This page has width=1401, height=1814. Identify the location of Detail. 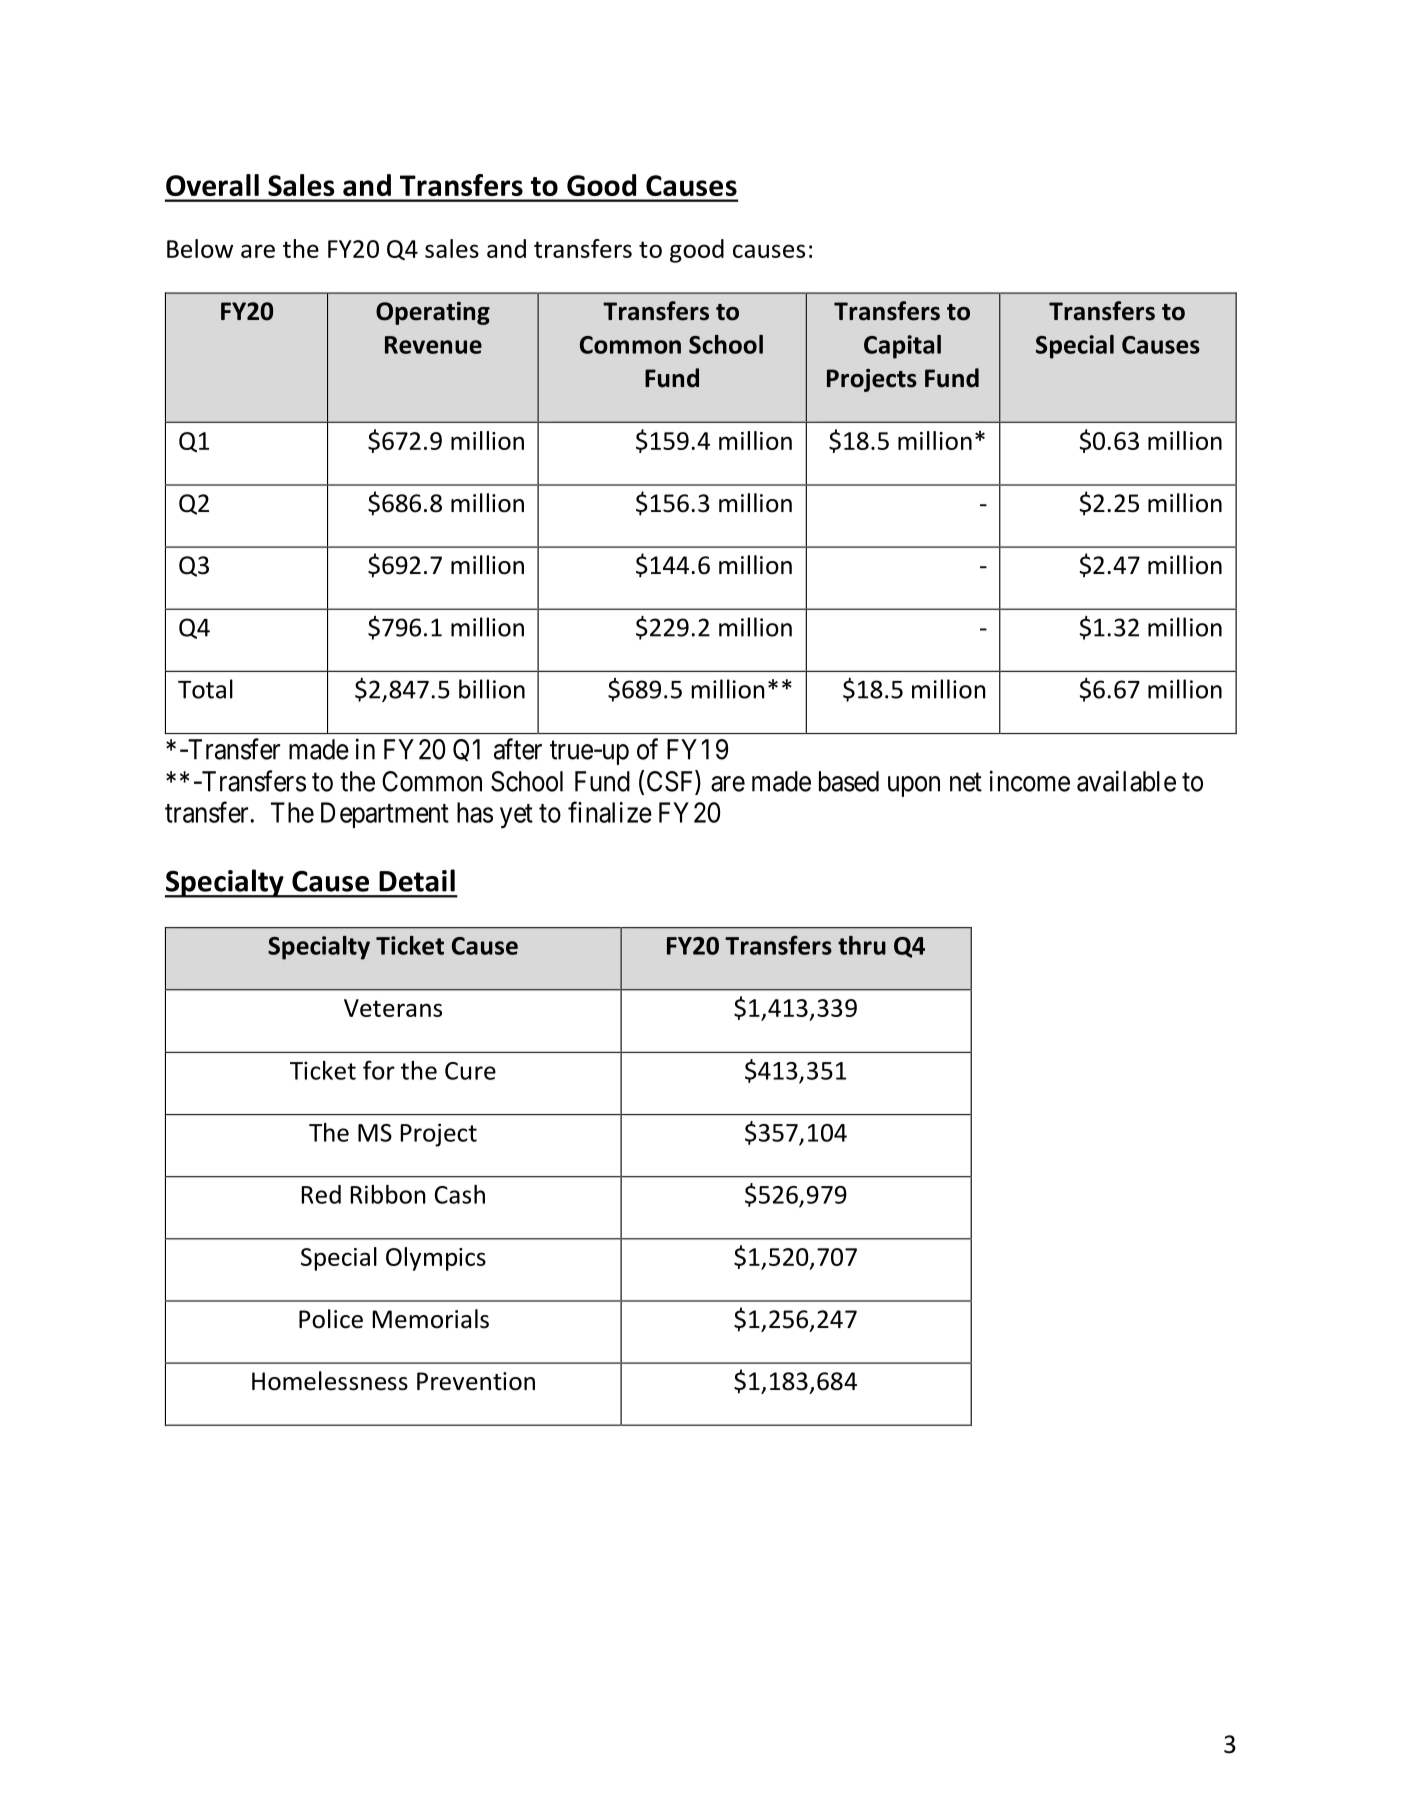
(417, 880).
